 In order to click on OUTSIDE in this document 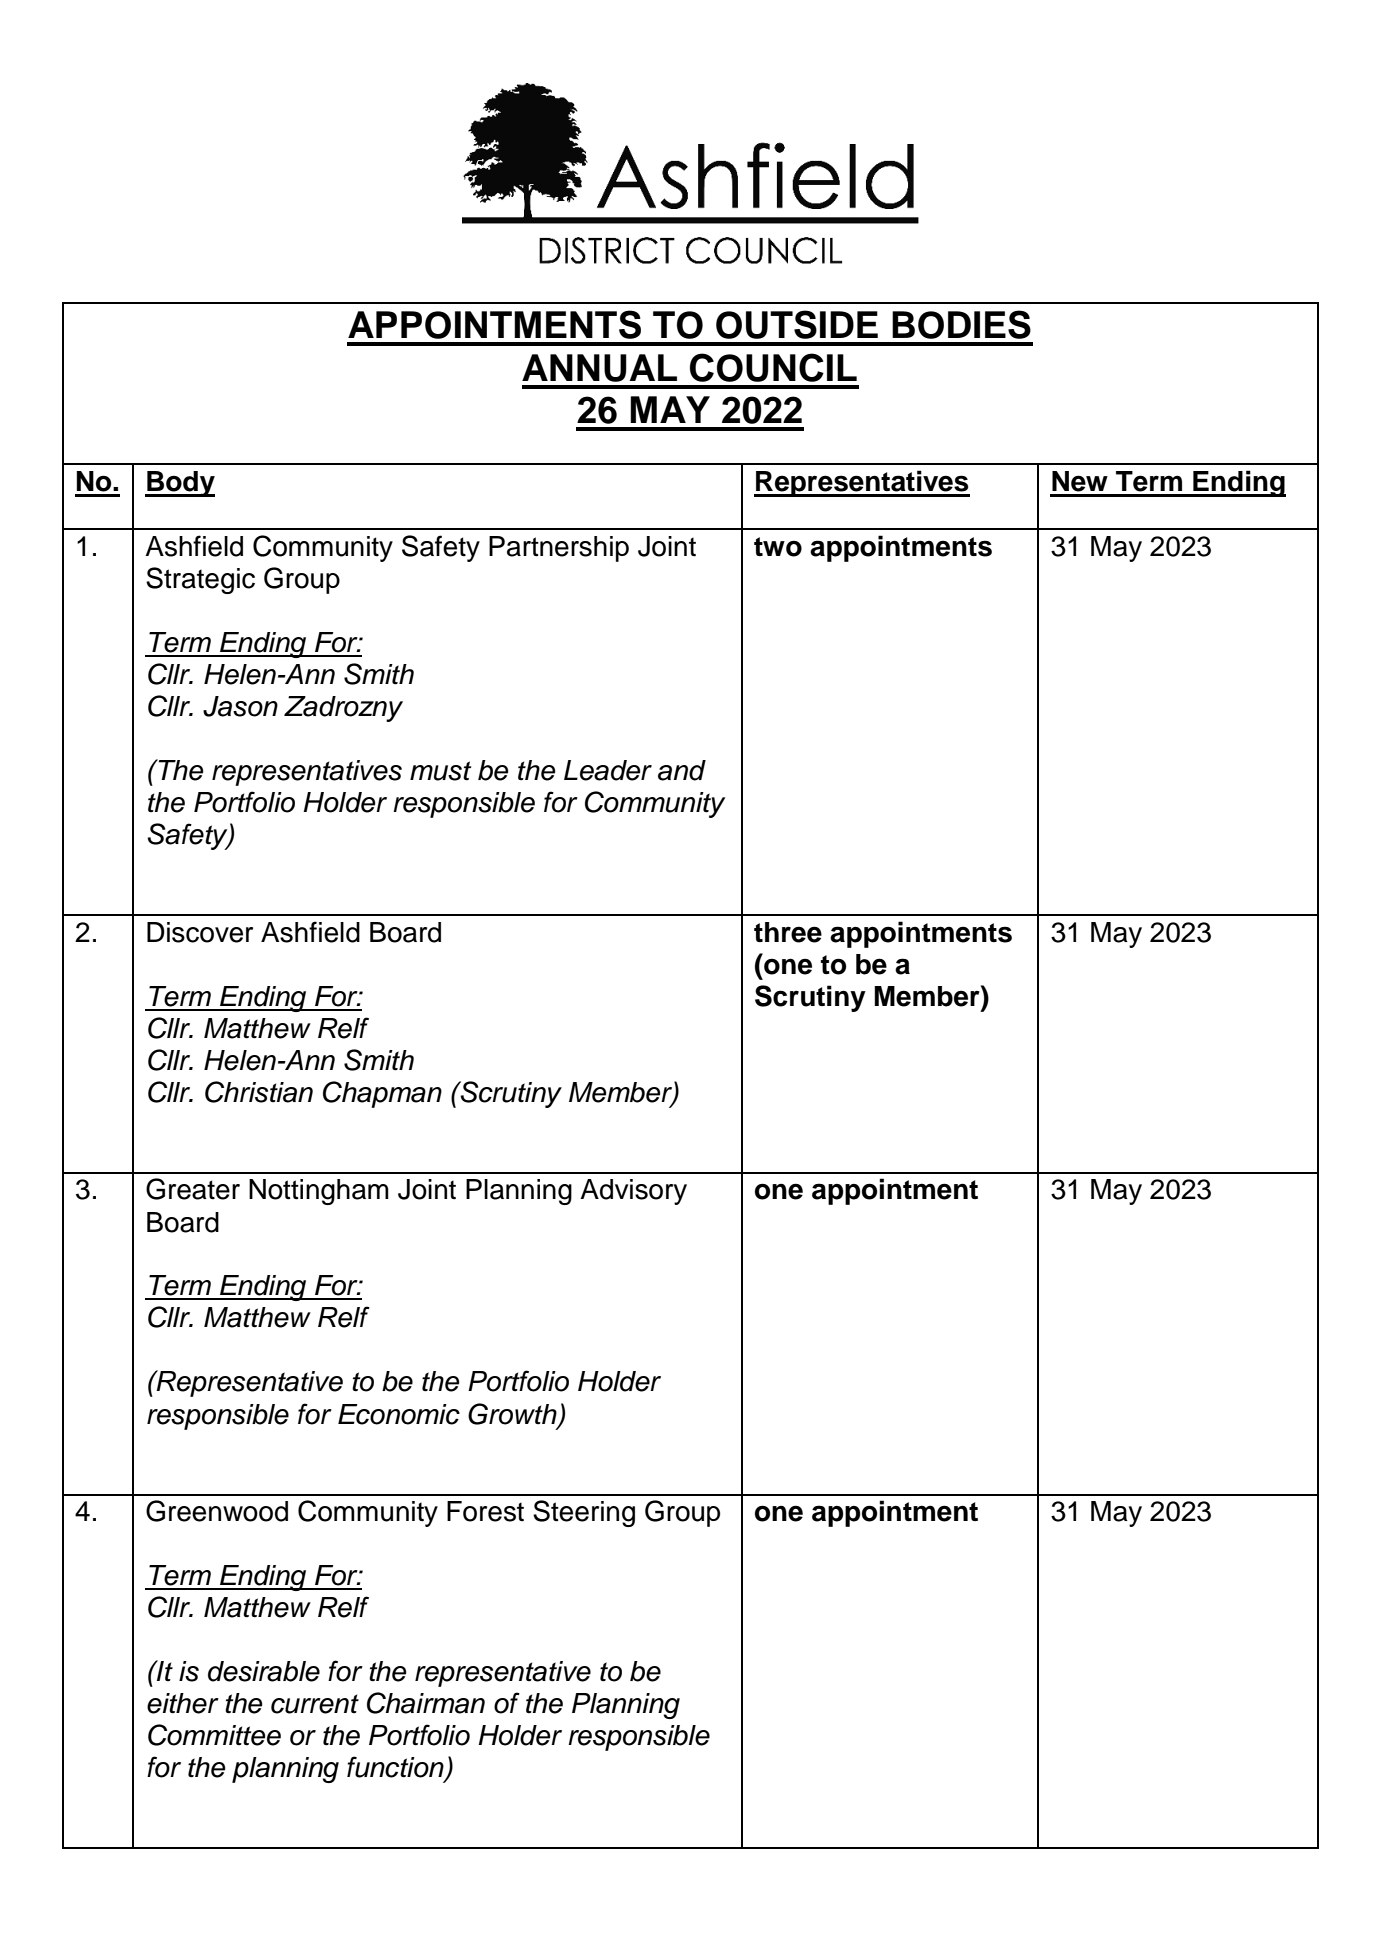, I will do `click(797, 324)`.
